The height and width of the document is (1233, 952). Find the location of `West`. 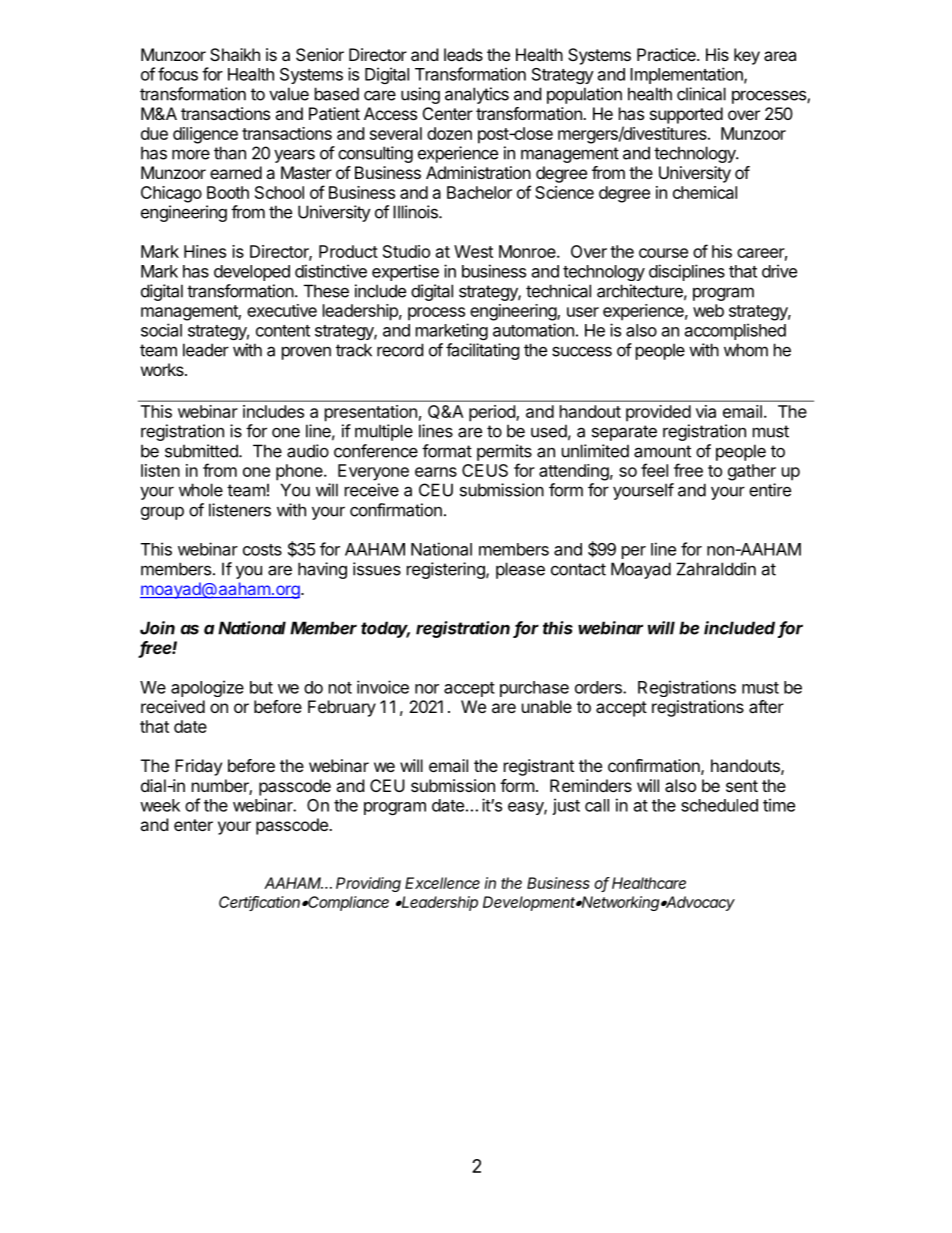

West is located at coordinates (473, 251).
